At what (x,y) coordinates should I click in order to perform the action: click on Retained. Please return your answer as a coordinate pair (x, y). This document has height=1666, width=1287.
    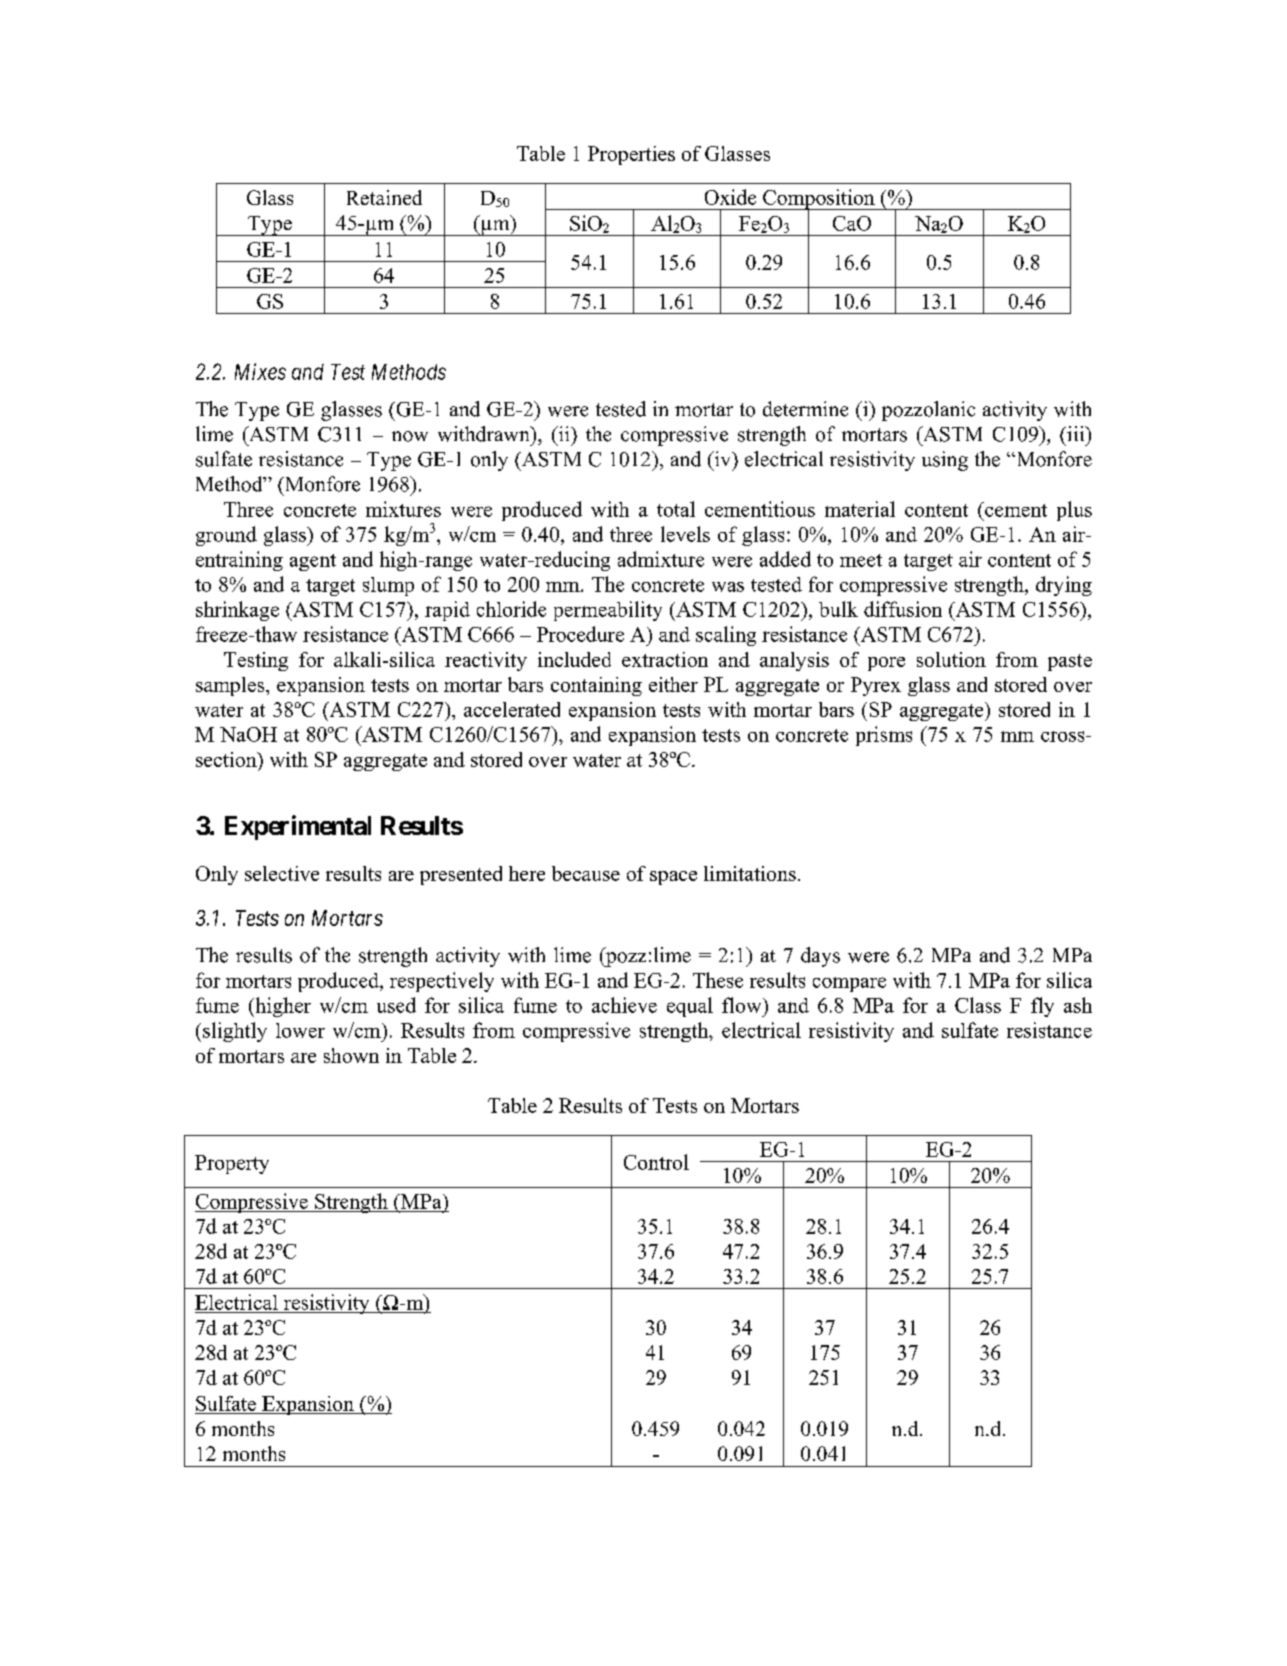
    Looking at the image, I should click on (384, 197).
